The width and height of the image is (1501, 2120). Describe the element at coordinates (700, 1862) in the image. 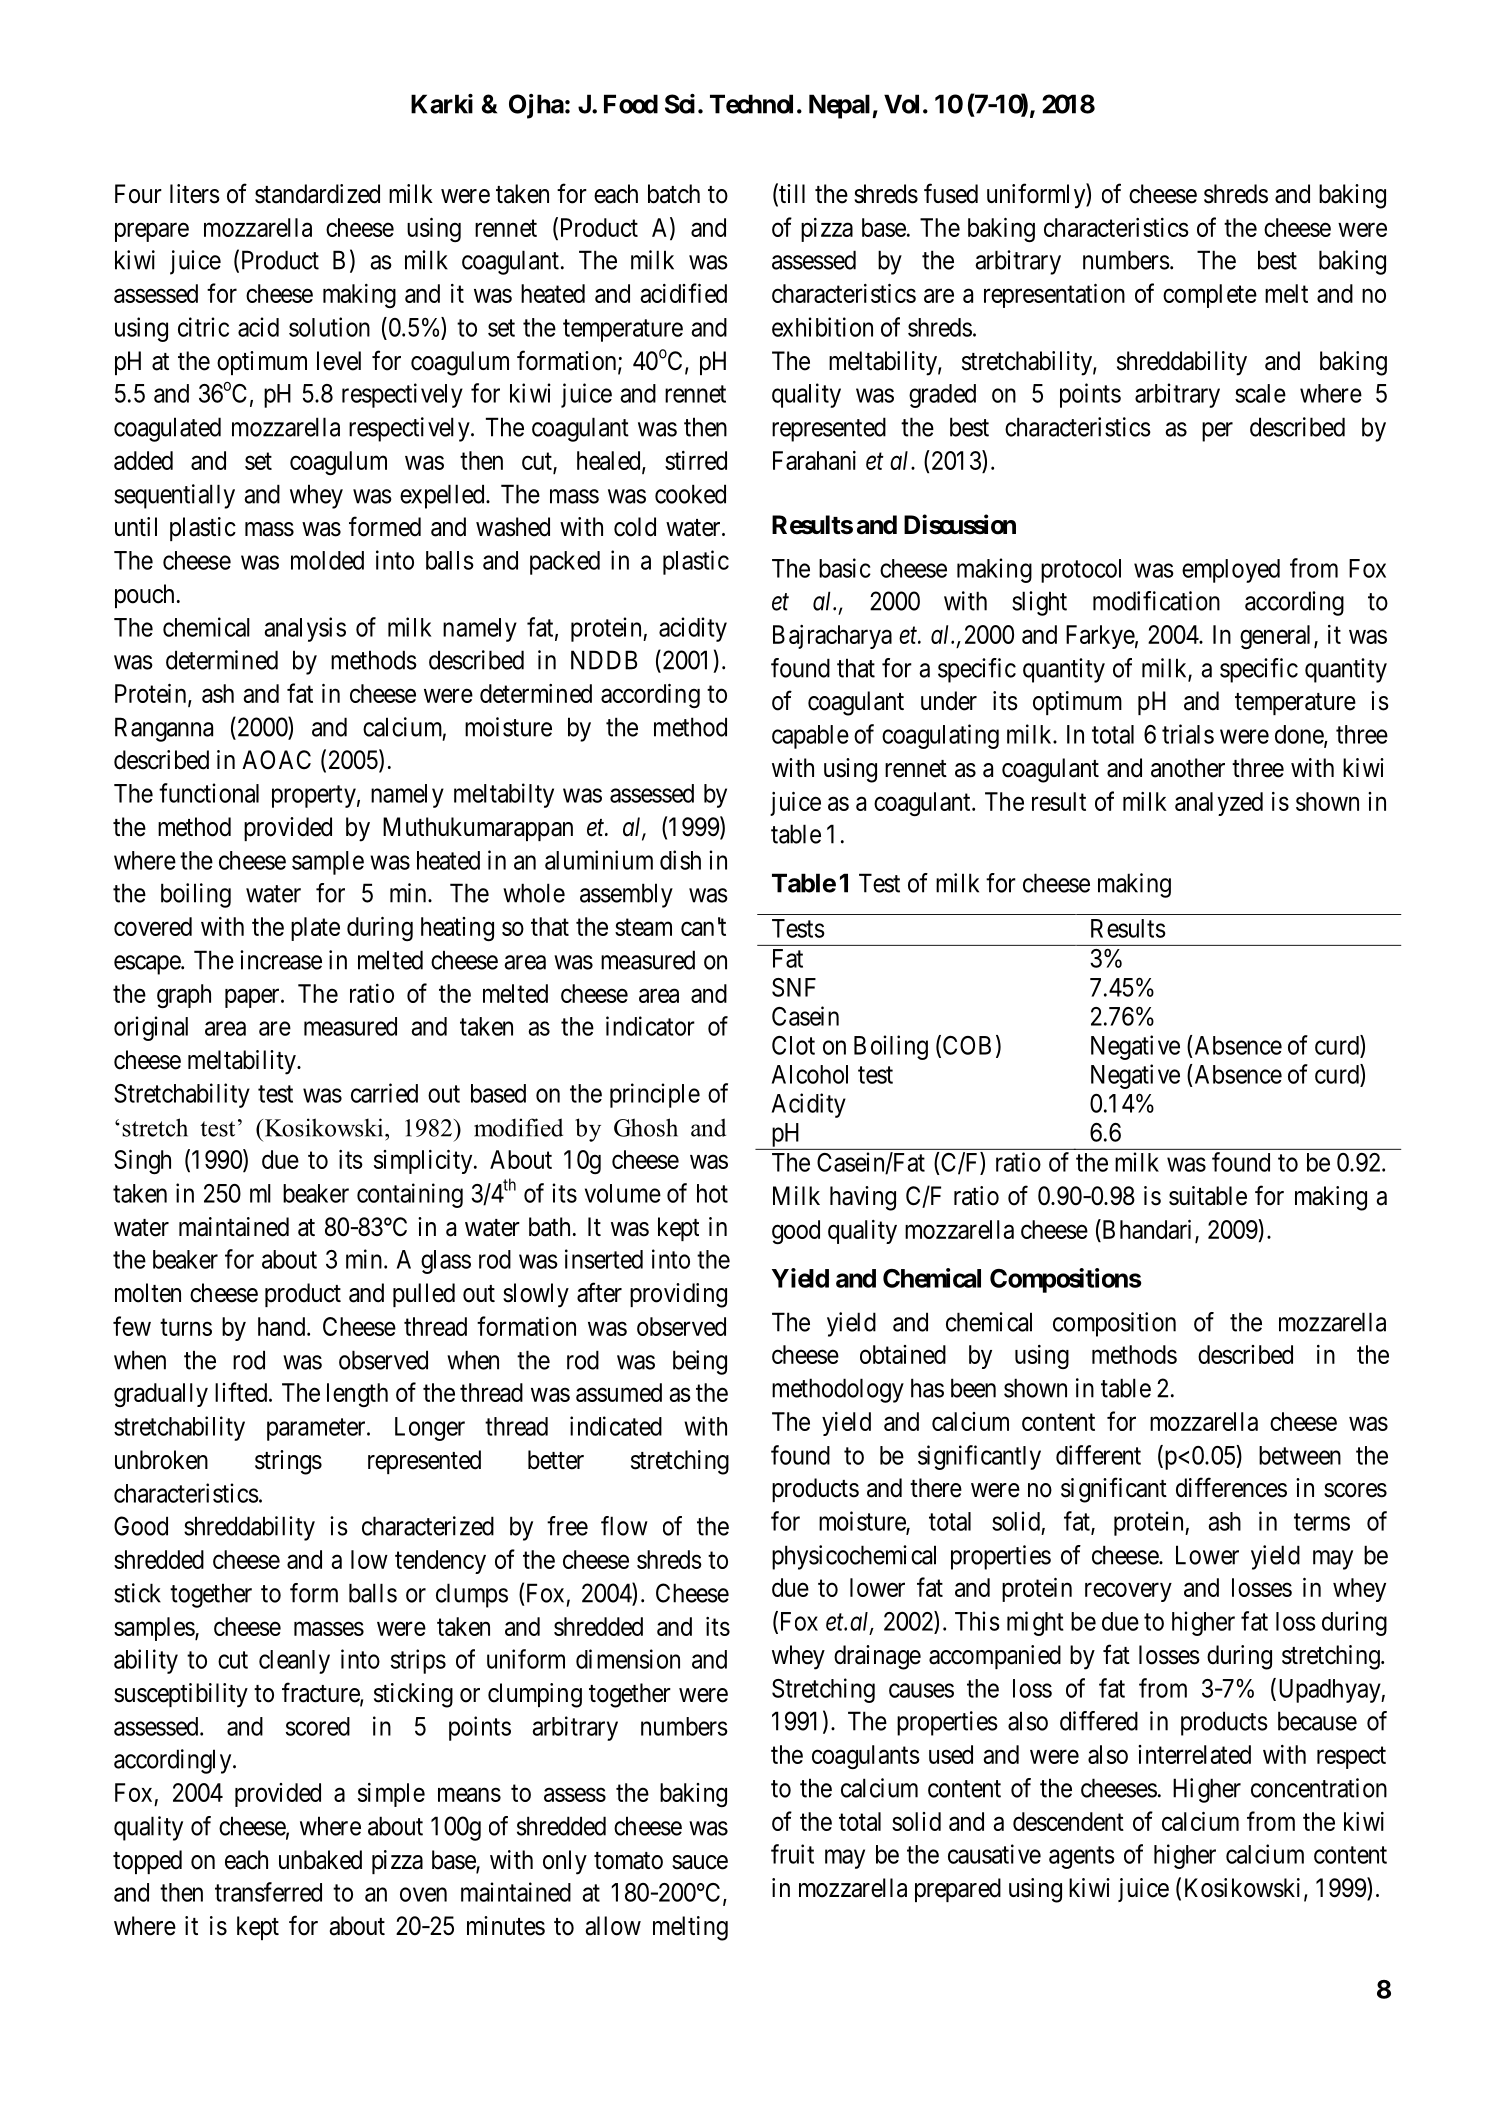

I see `sauce` at that location.
